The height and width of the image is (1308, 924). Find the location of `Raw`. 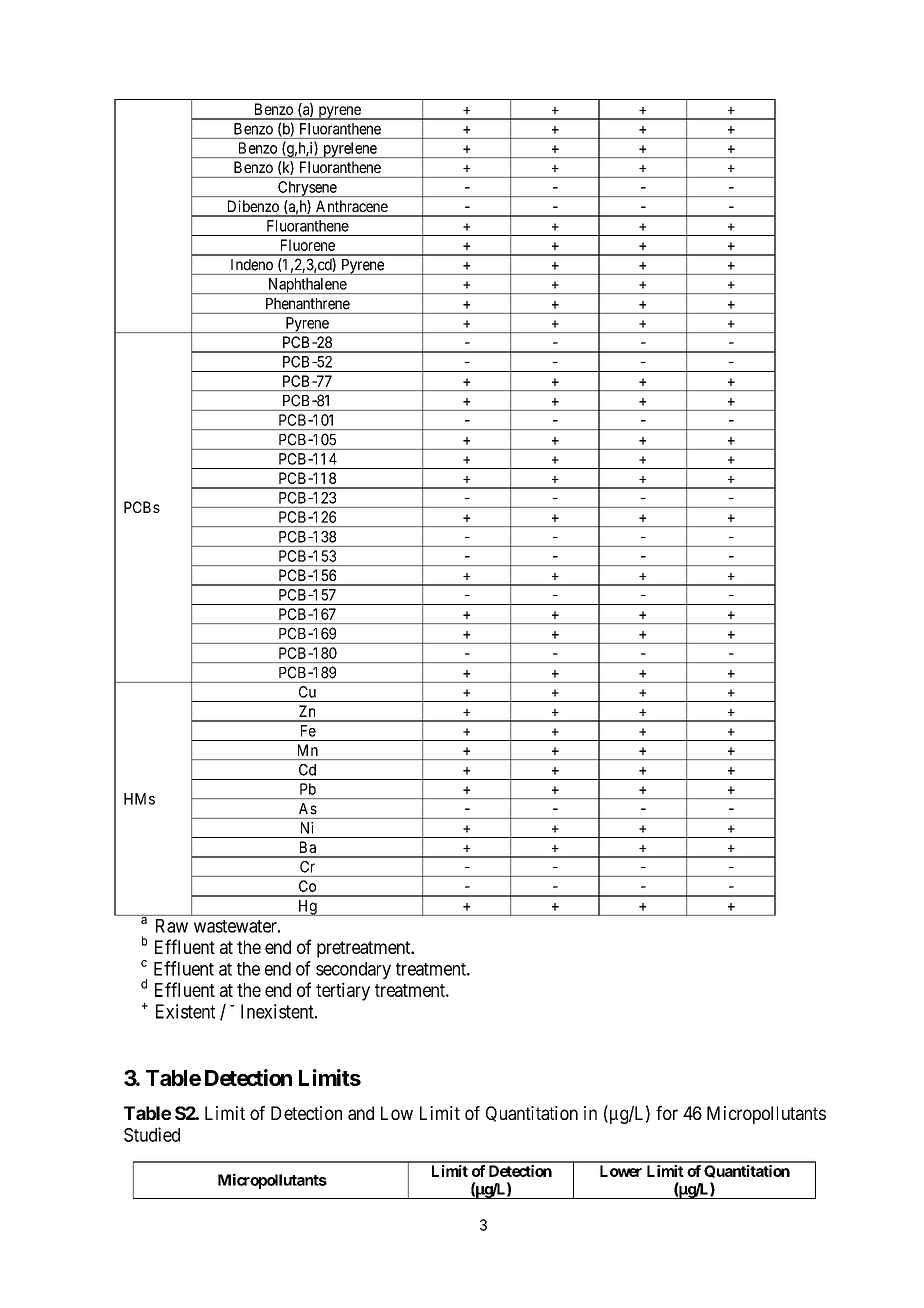

Raw is located at coordinates (172, 926).
